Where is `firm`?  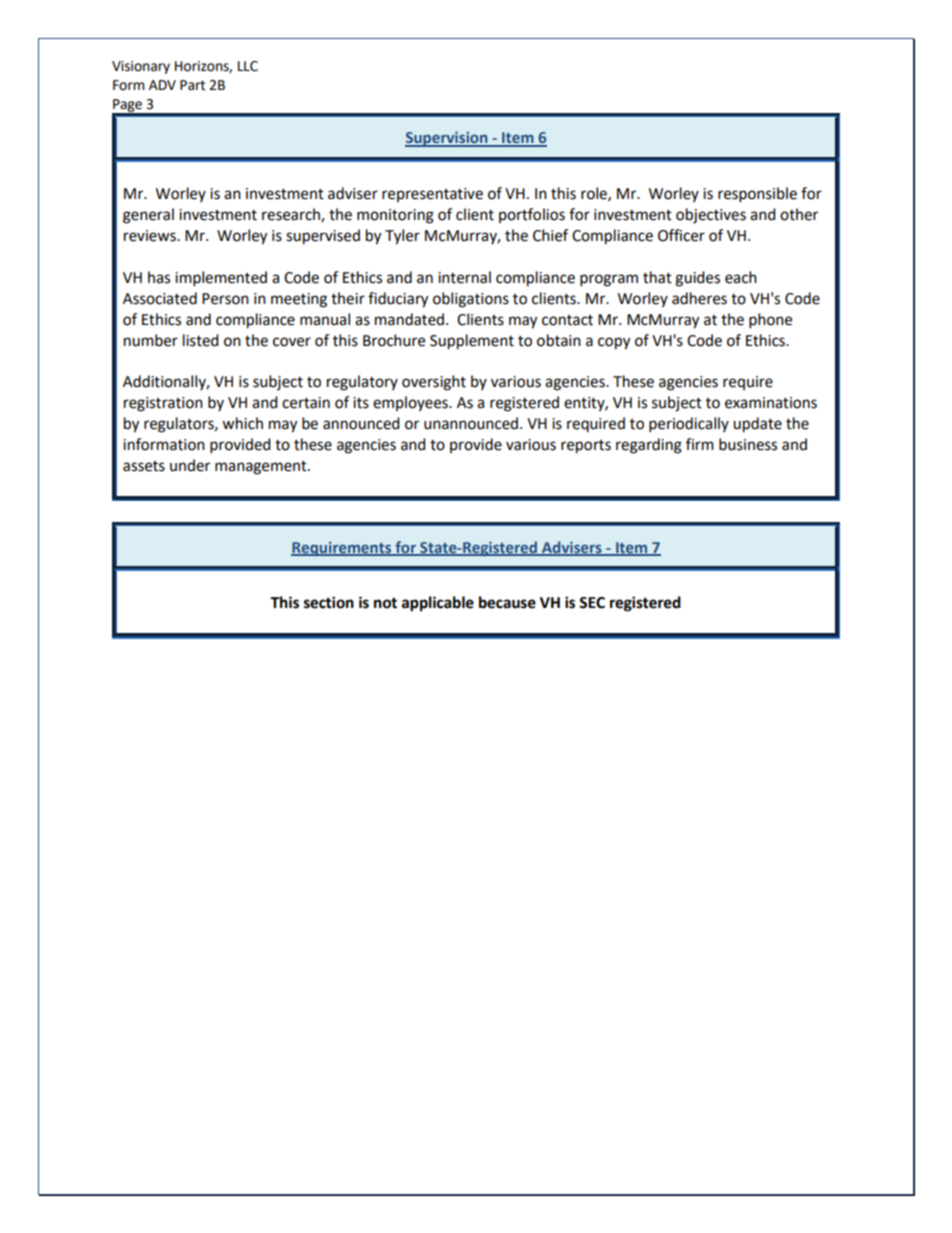 firm is located at coordinates (700, 444).
